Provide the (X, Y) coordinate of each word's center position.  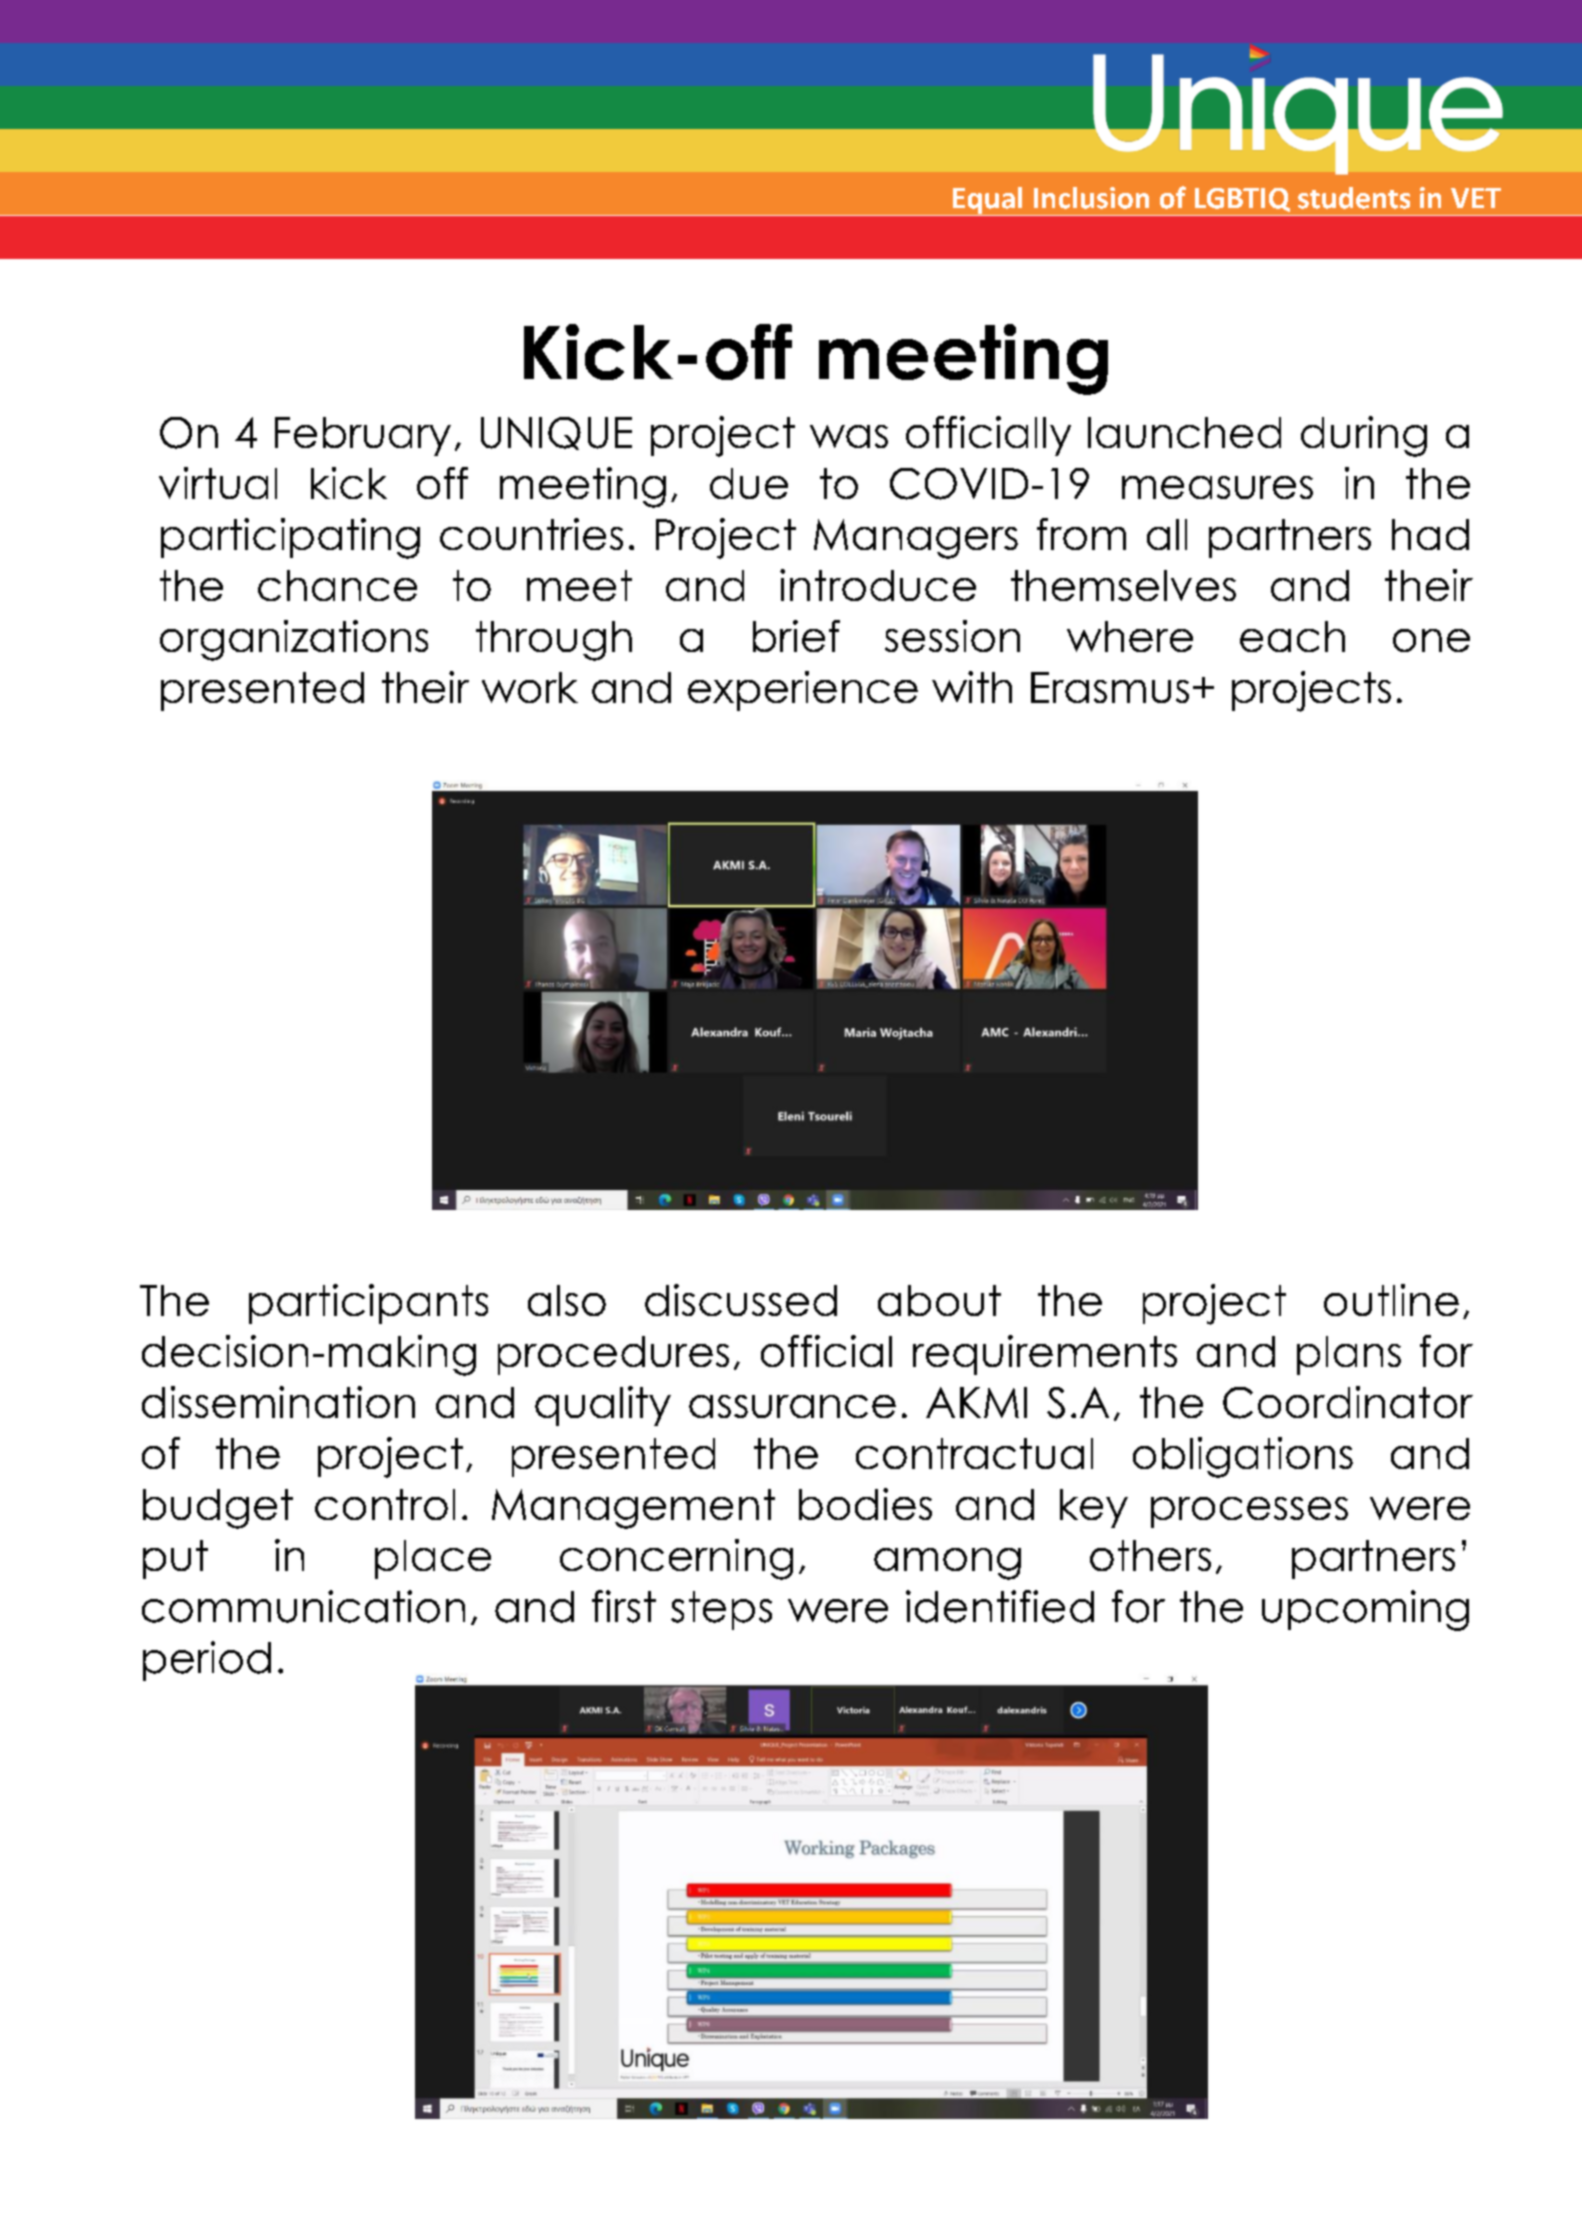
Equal (988, 201)
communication (303, 1606)
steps (721, 1610)
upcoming (1365, 1610)
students (1354, 198)
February (363, 436)
